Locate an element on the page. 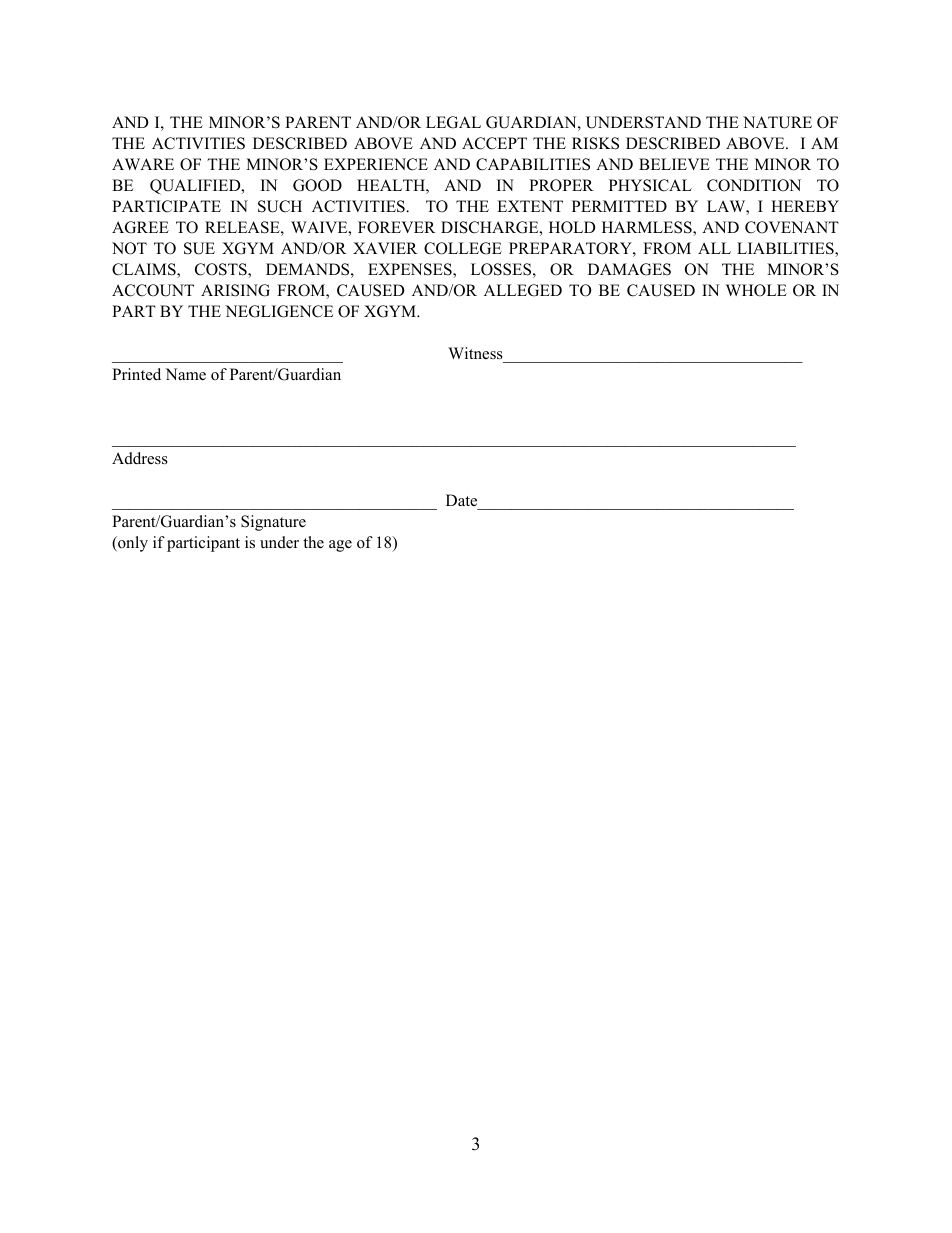  BELIEVE is located at coordinates (674, 164).
